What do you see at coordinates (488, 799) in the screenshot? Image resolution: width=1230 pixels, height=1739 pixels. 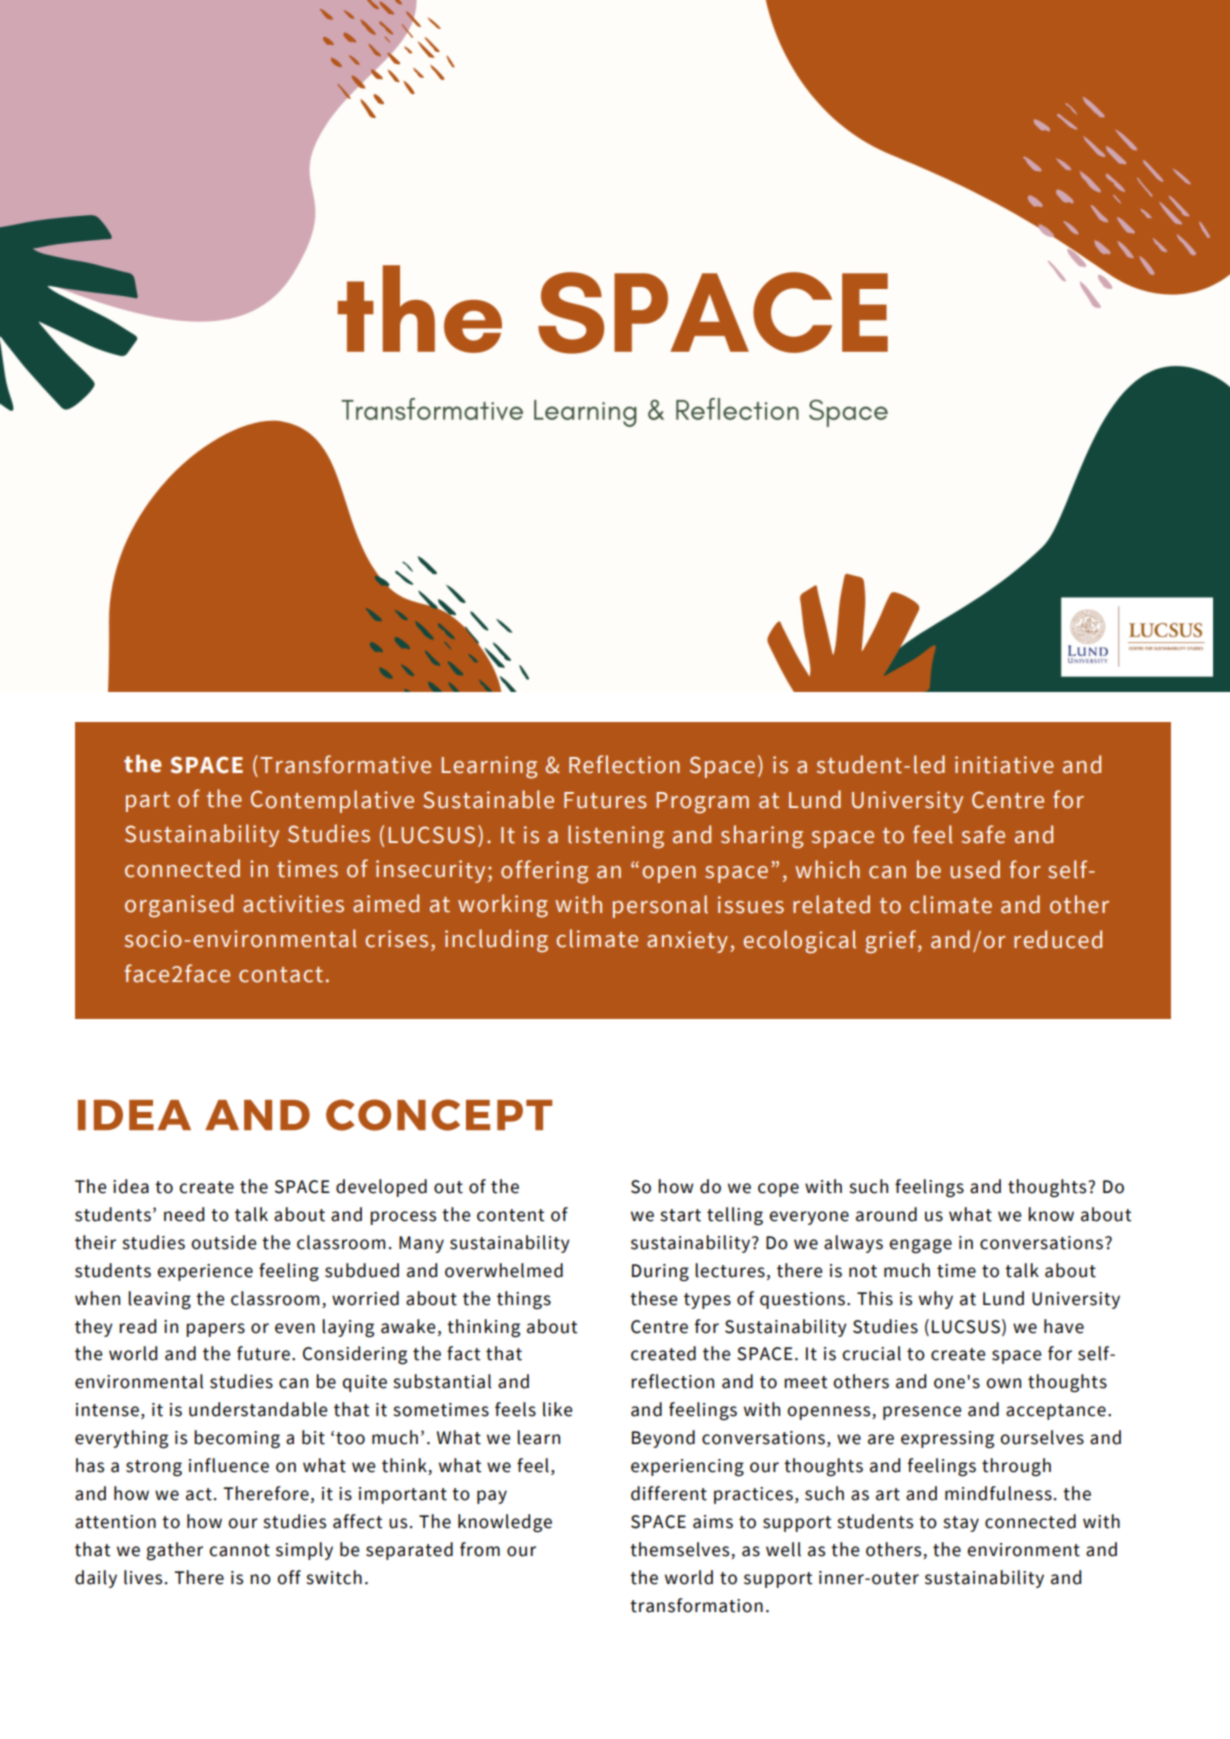 I see `Sustainable` at bounding box center [488, 799].
